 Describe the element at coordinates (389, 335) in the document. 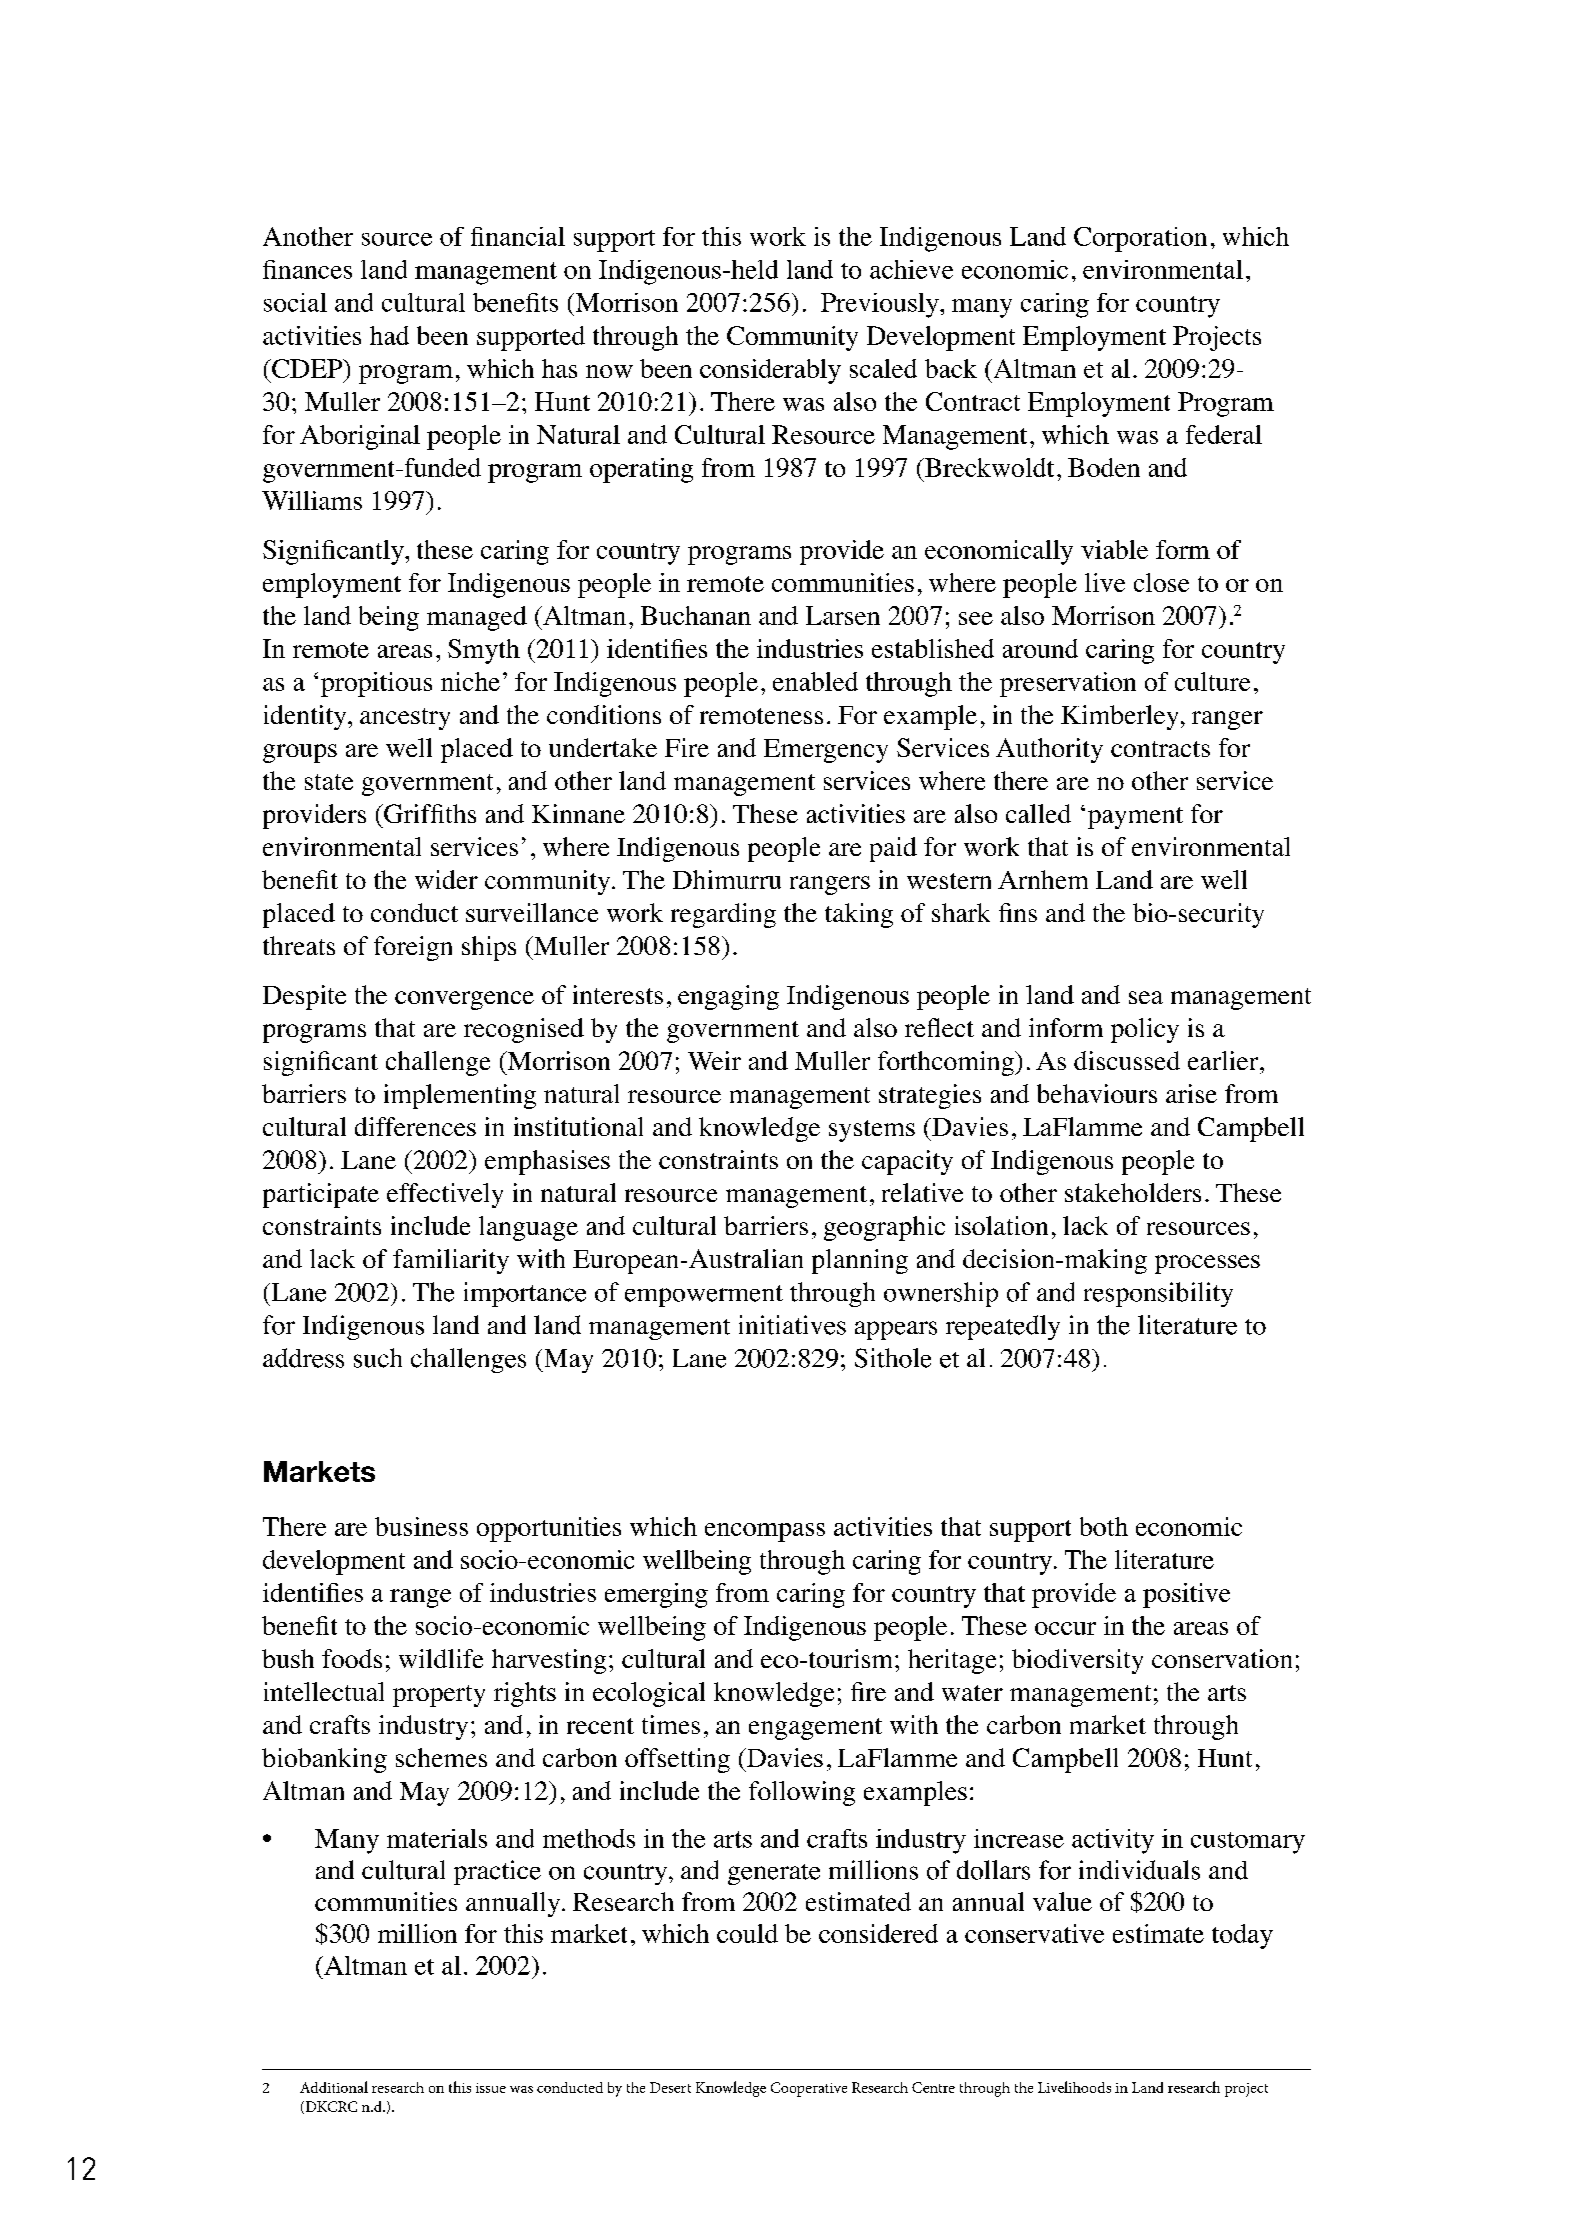

I see `had` at that location.
